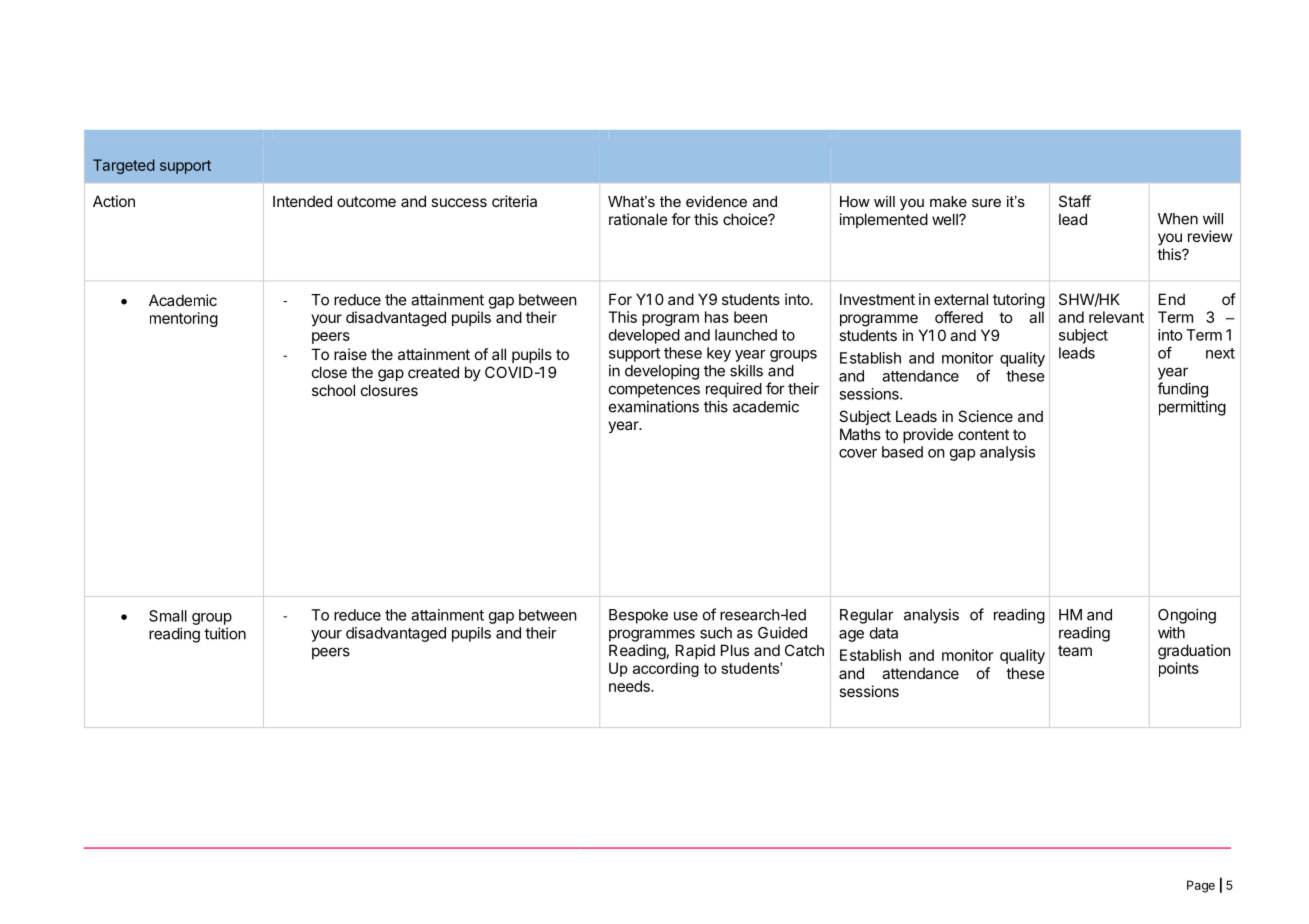 This document has height=924, width=1309. Describe the element at coordinates (686, 616) in the document. I see `use` at that location.
